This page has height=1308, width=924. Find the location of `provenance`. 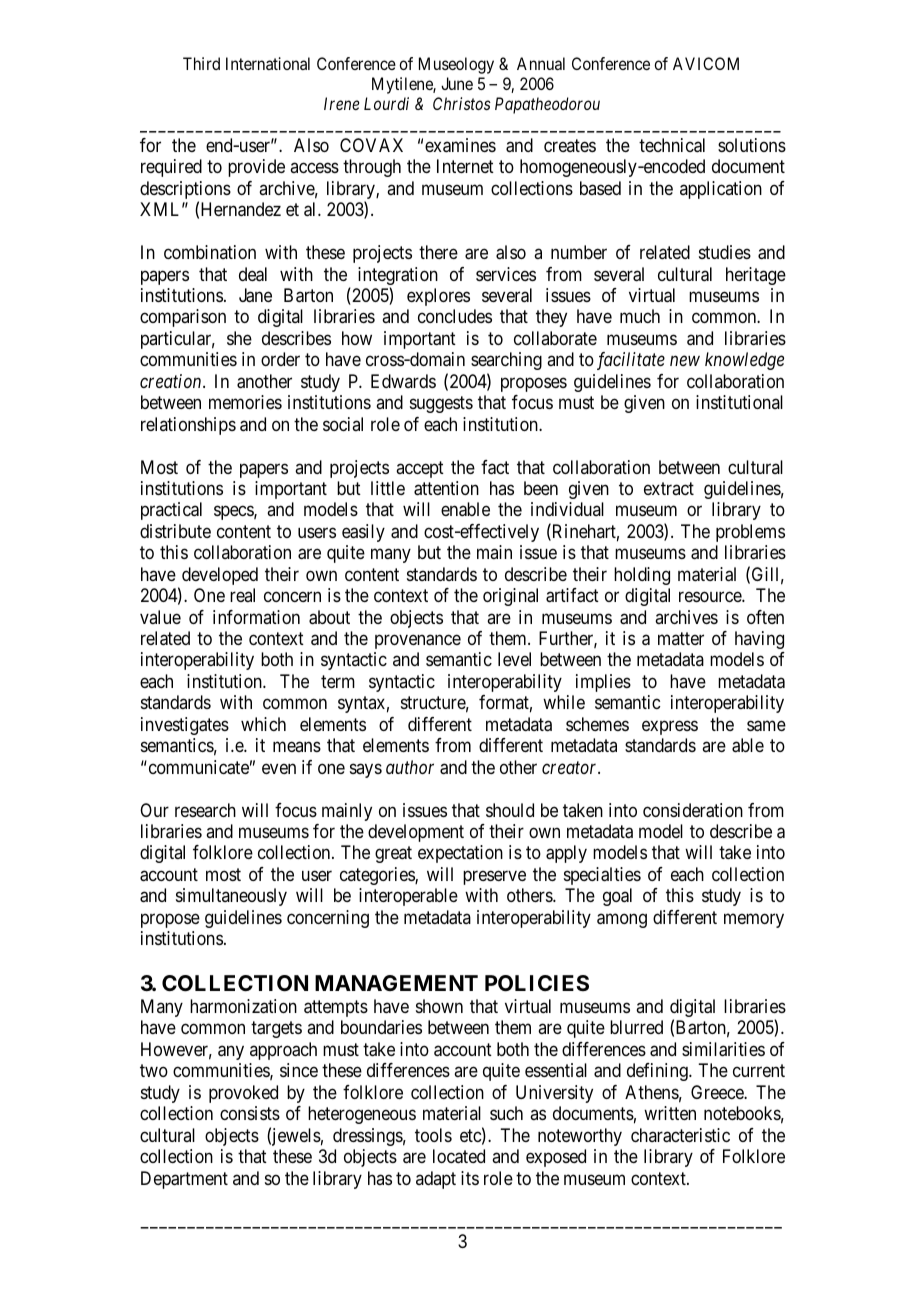

provenance is located at coordinates (418, 642).
